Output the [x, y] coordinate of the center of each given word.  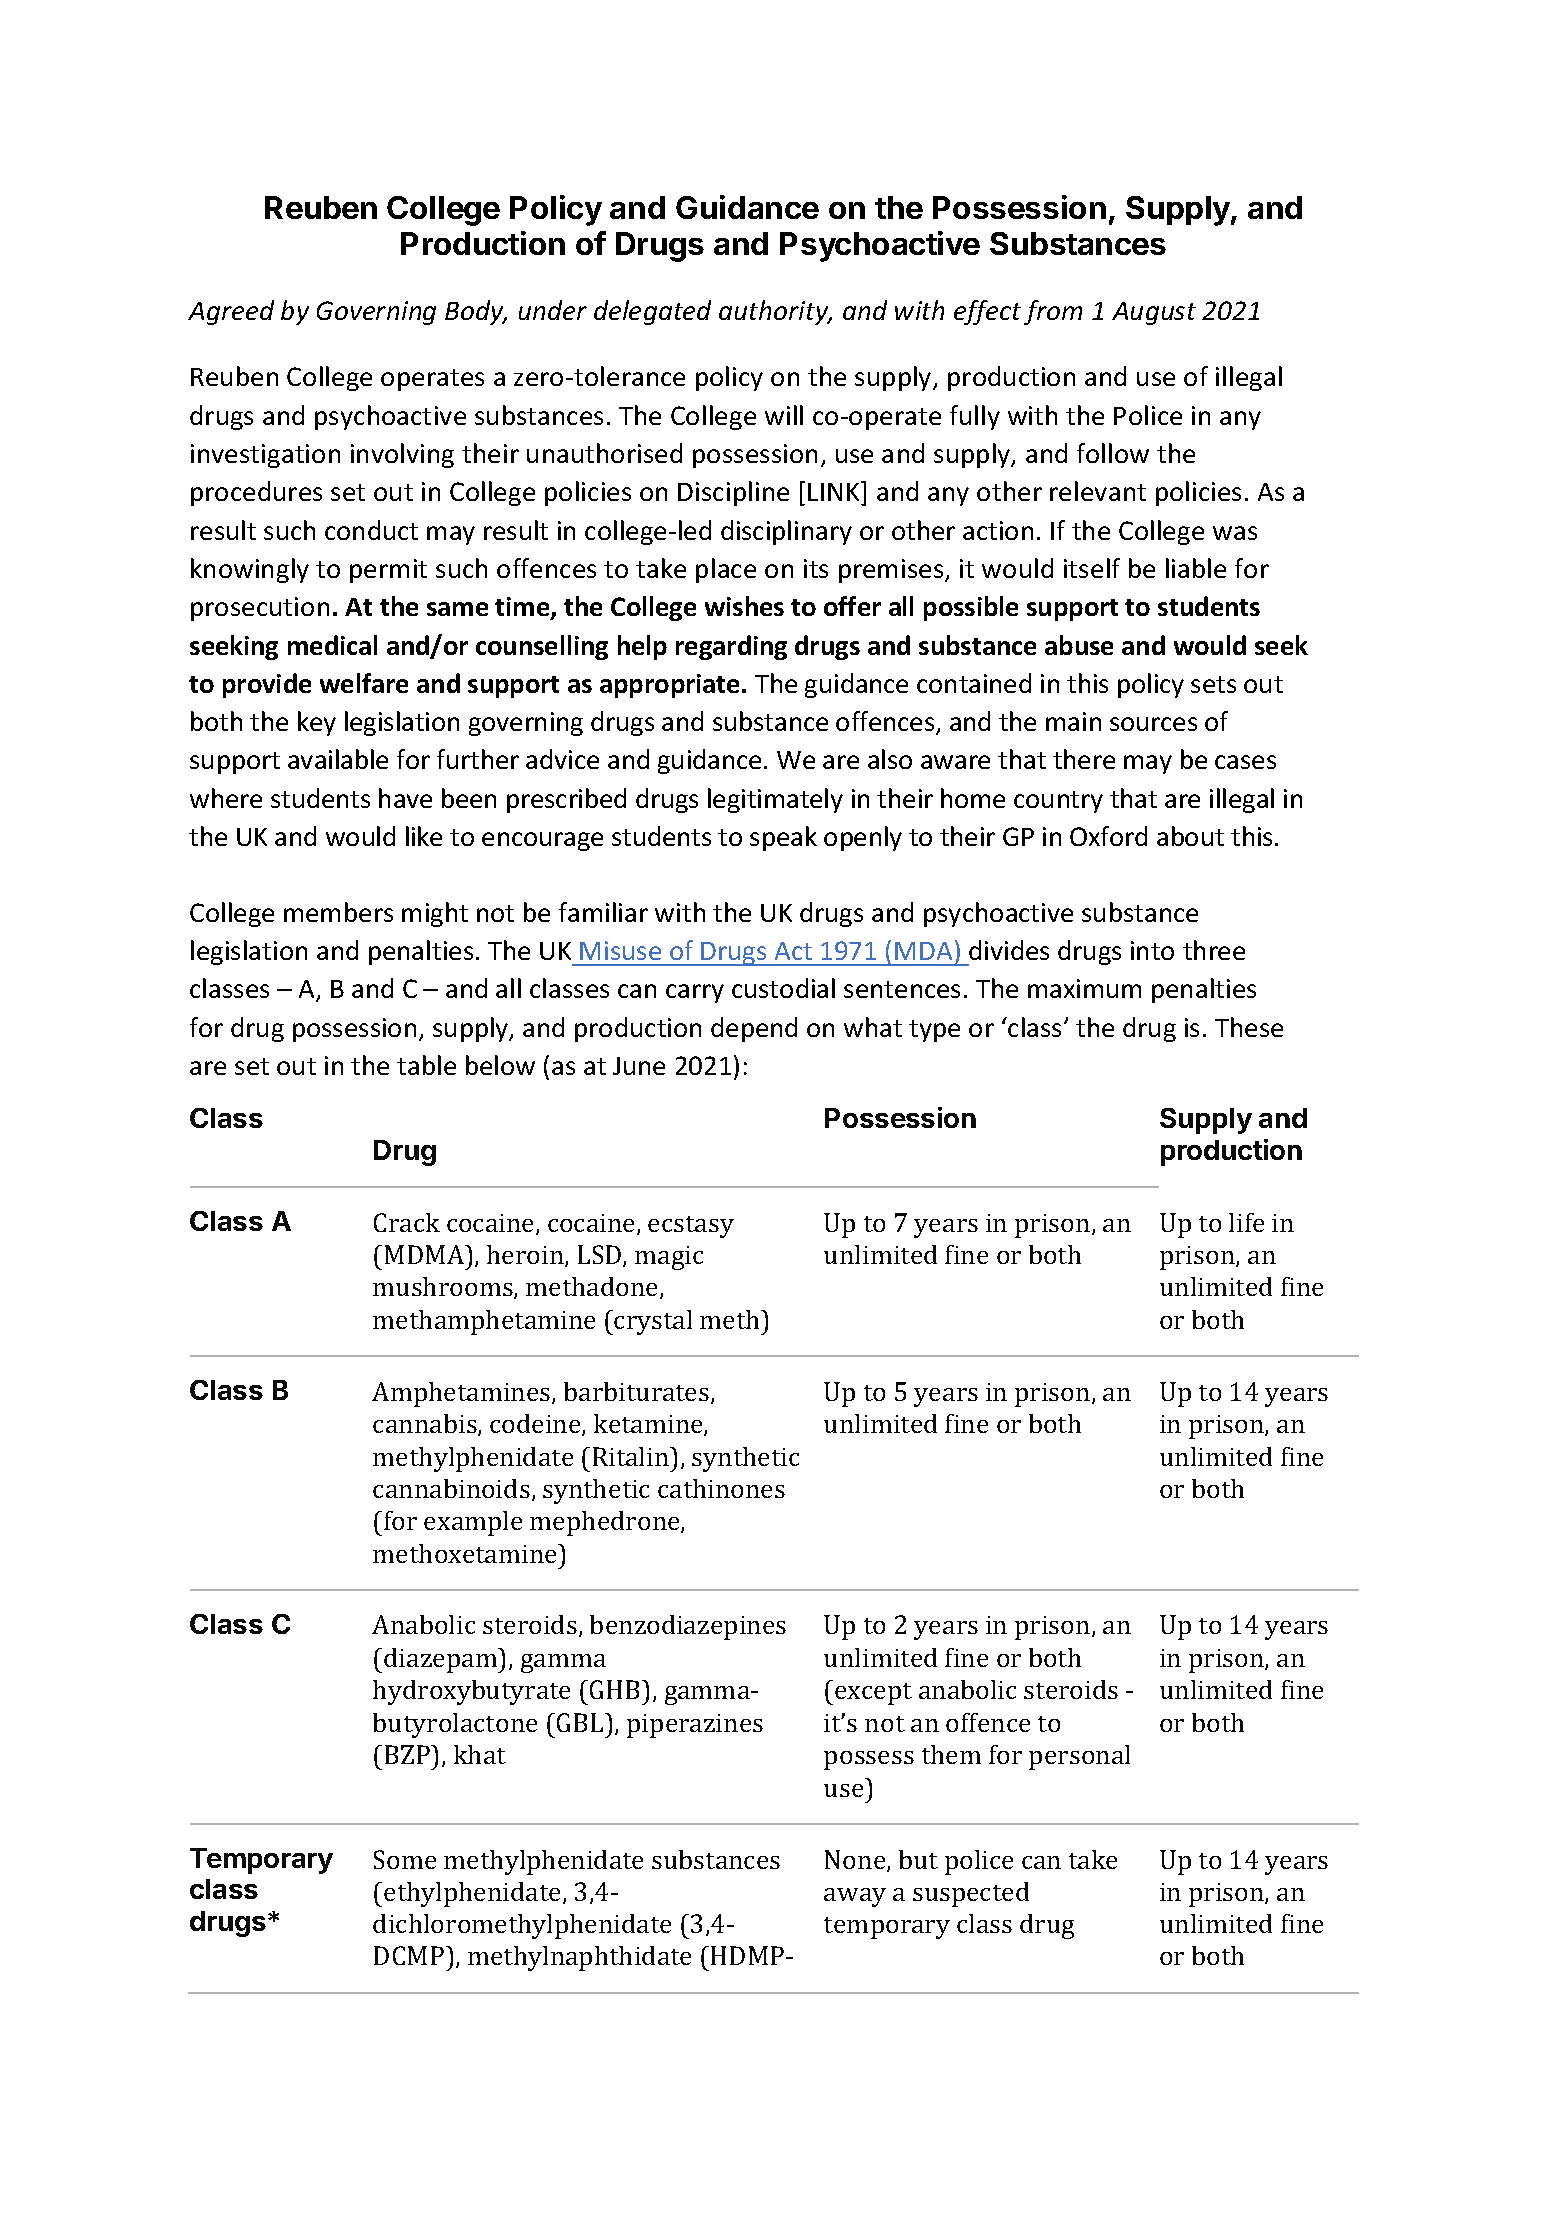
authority [775, 312]
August [1154, 313]
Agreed [231, 312]
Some [405, 1859]
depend [754, 1029]
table [426, 1065]
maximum [1084, 988]
